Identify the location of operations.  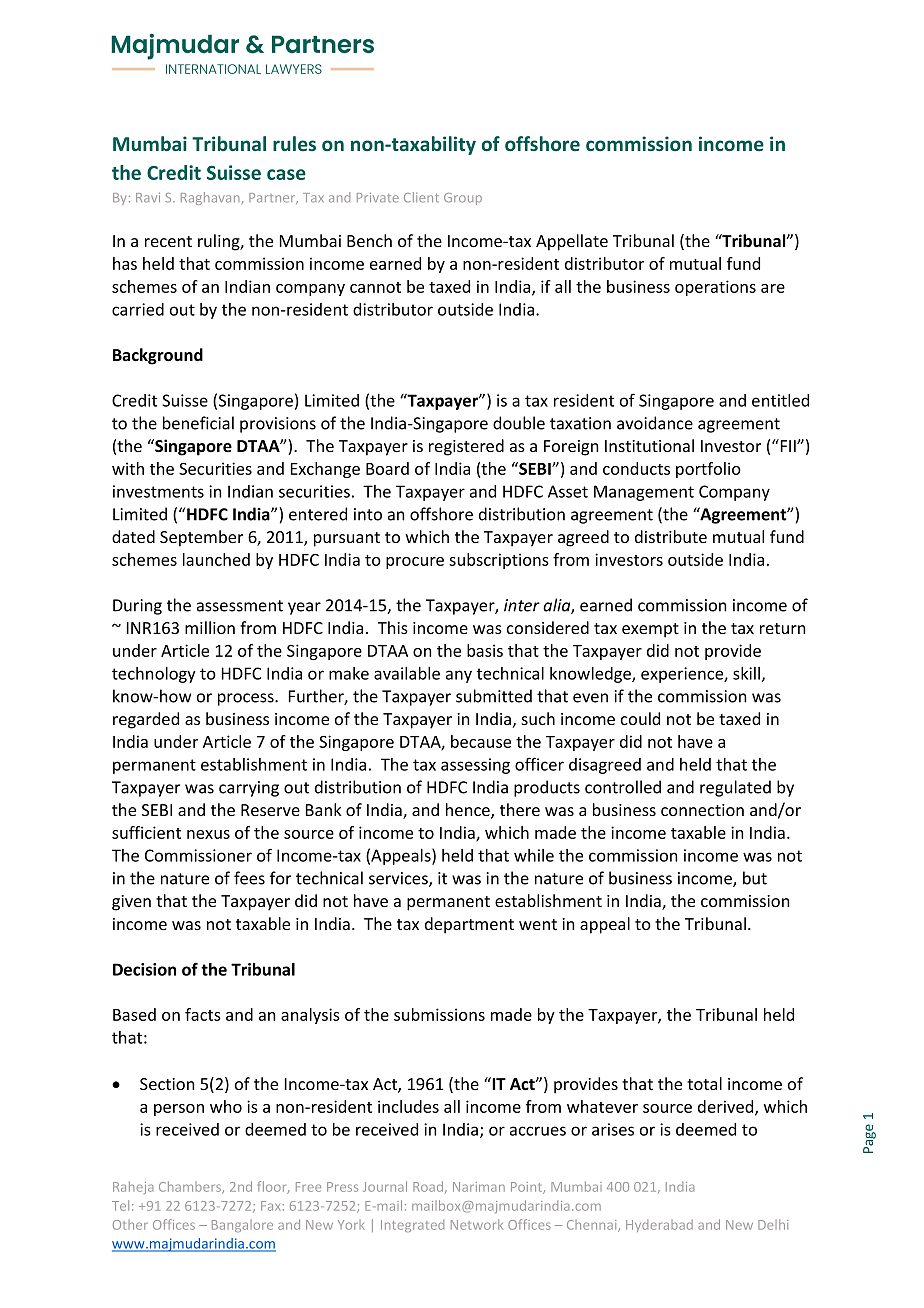
(715, 288).
